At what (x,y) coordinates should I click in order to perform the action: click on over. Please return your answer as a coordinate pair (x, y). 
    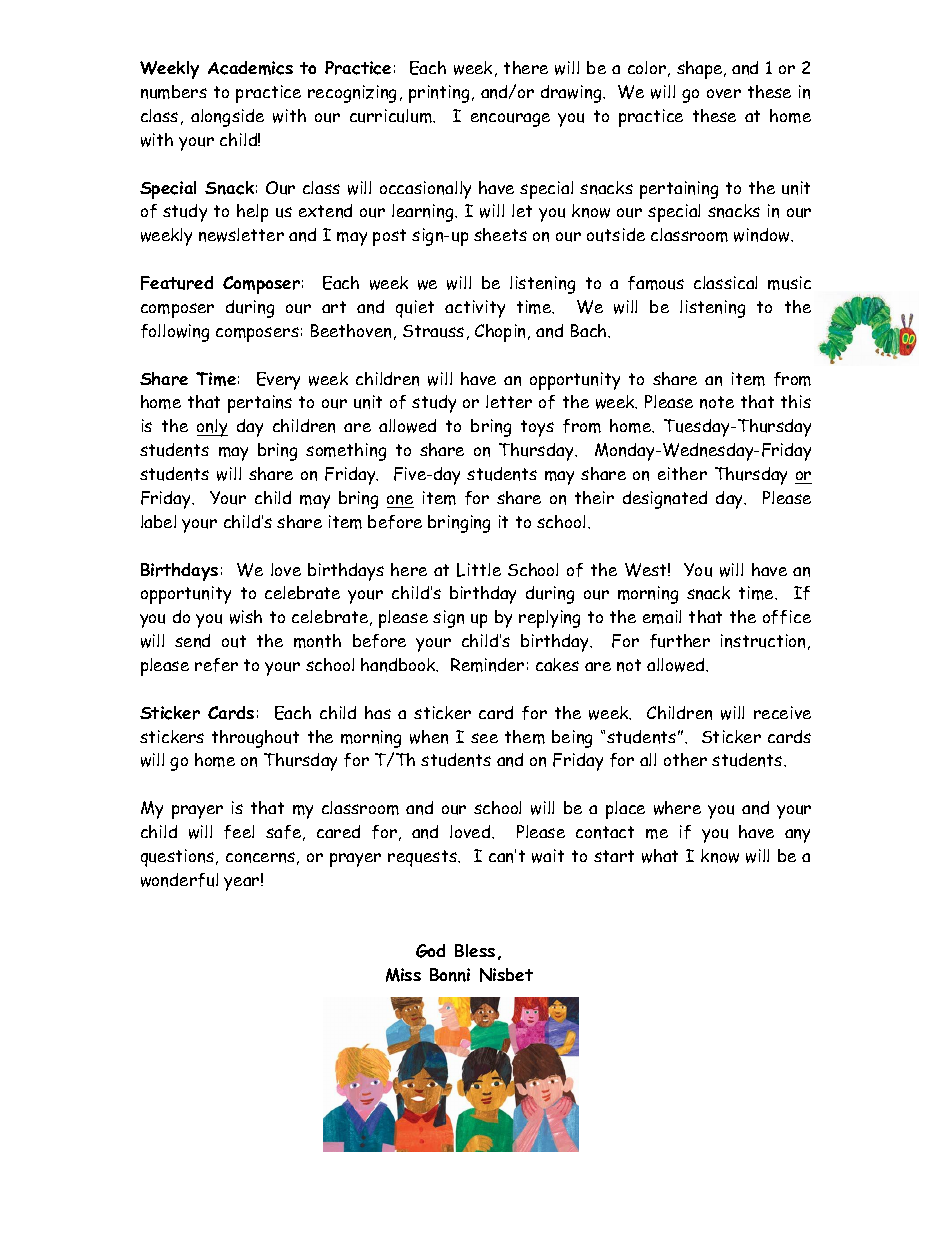
    Looking at the image, I should click on (724, 93).
